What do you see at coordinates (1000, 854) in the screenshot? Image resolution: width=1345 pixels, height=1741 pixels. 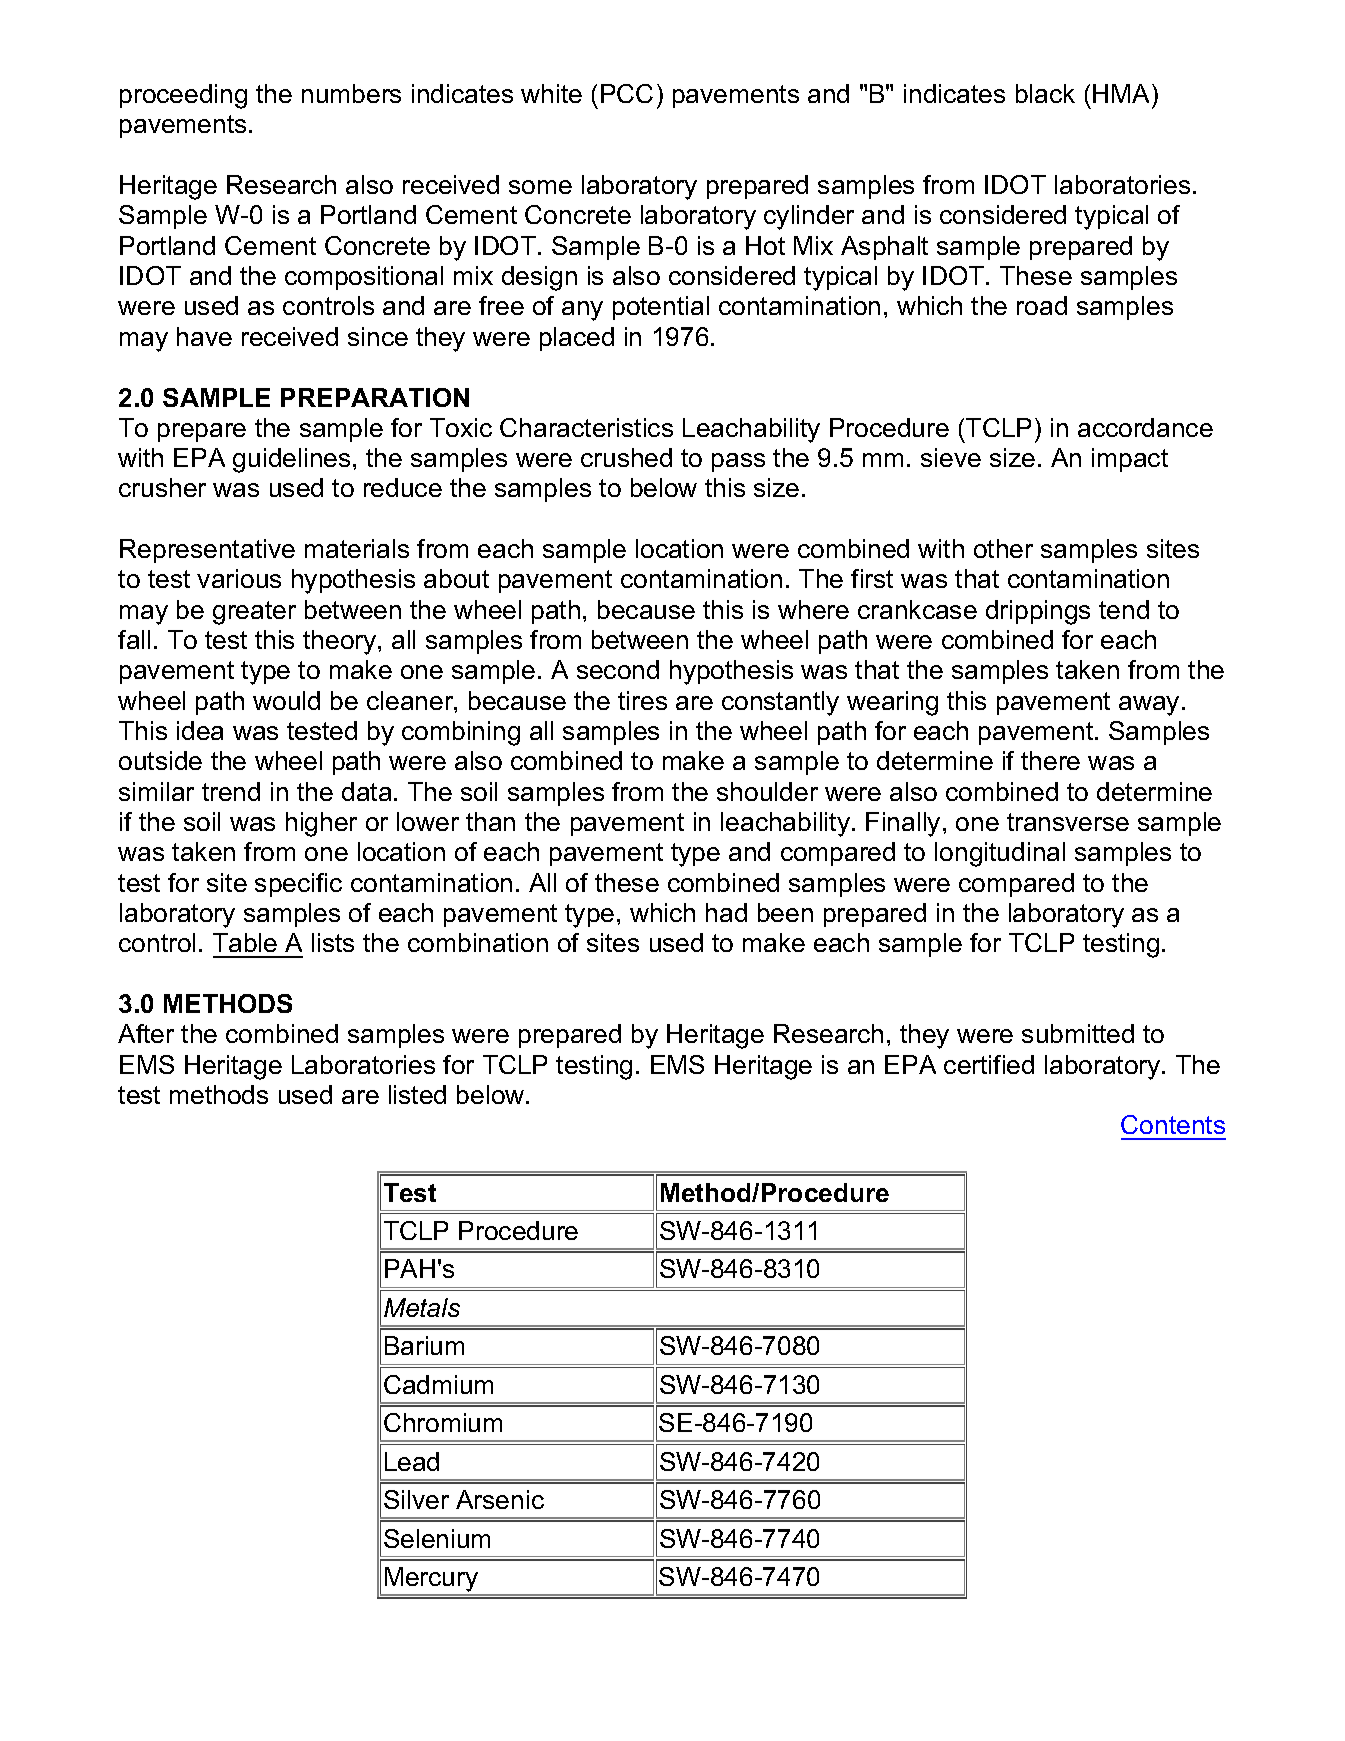 I see `longitudinal` at bounding box center [1000, 854].
